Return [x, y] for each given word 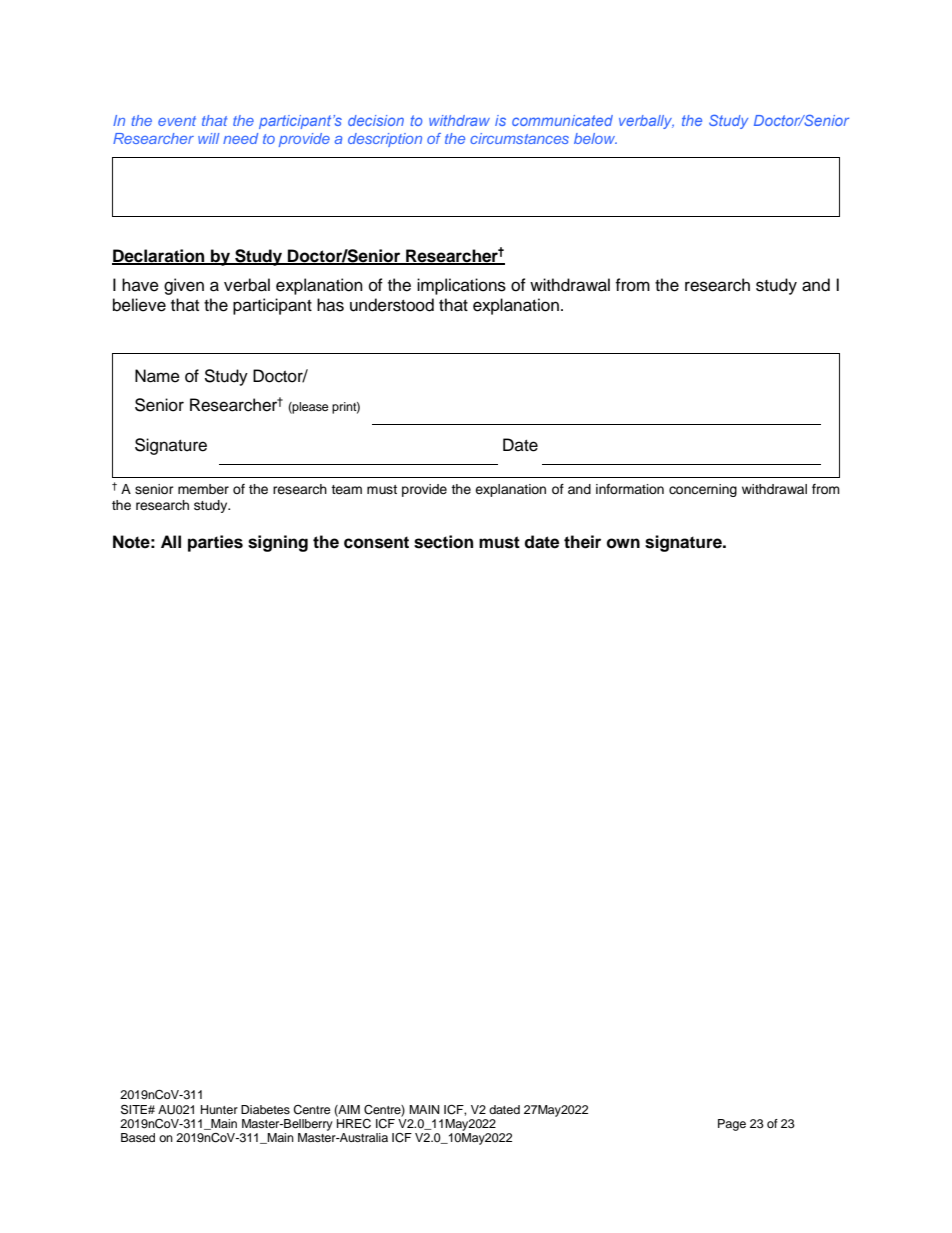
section [443, 542]
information [630, 489]
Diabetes [265, 1109]
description [385, 140]
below [595, 138]
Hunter [219, 1109]
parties [215, 543]
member [203, 489]
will [208, 138]
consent [376, 542]
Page [732, 1125]
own [623, 543]
